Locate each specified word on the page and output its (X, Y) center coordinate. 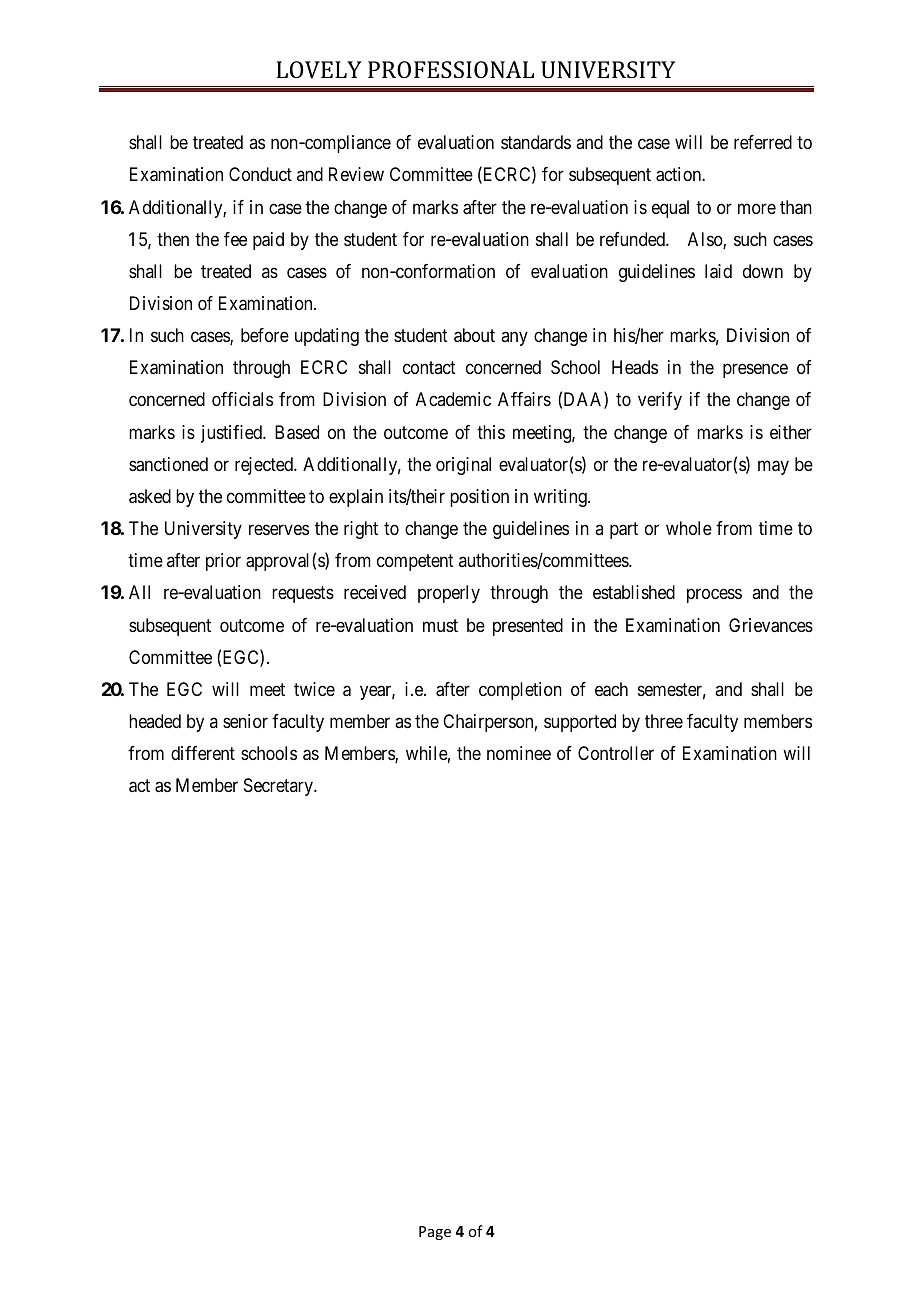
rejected (265, 466)
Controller (616, 753)
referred (763, 142)
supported (580, 723)
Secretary (279, 787)
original (463, 466)
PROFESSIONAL (451, 69)
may (773, 467)
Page (435, 1233)
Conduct (260, 174)
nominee (519, 753)
